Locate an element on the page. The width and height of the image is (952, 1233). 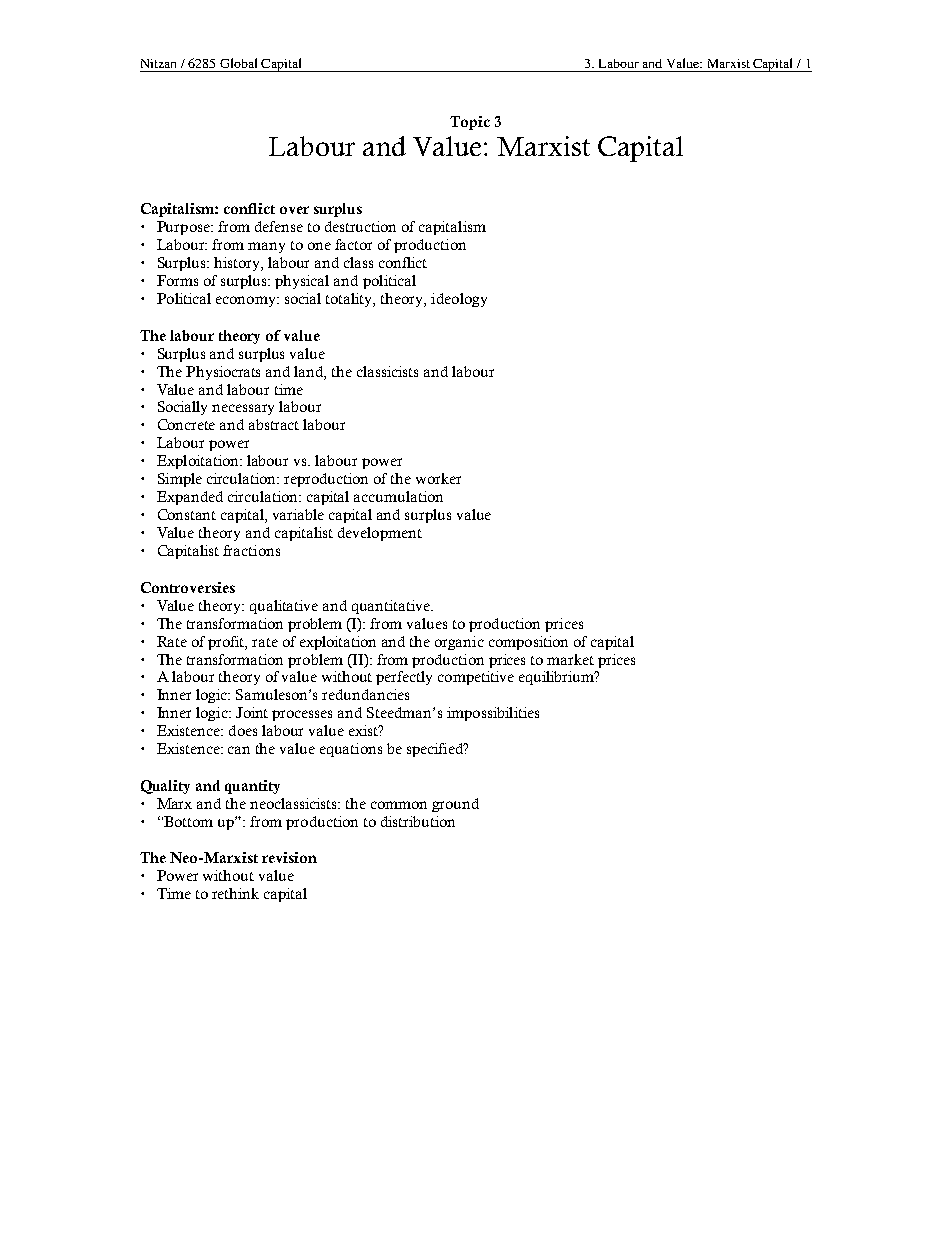
rethink is located at coordinates (235, 893).
